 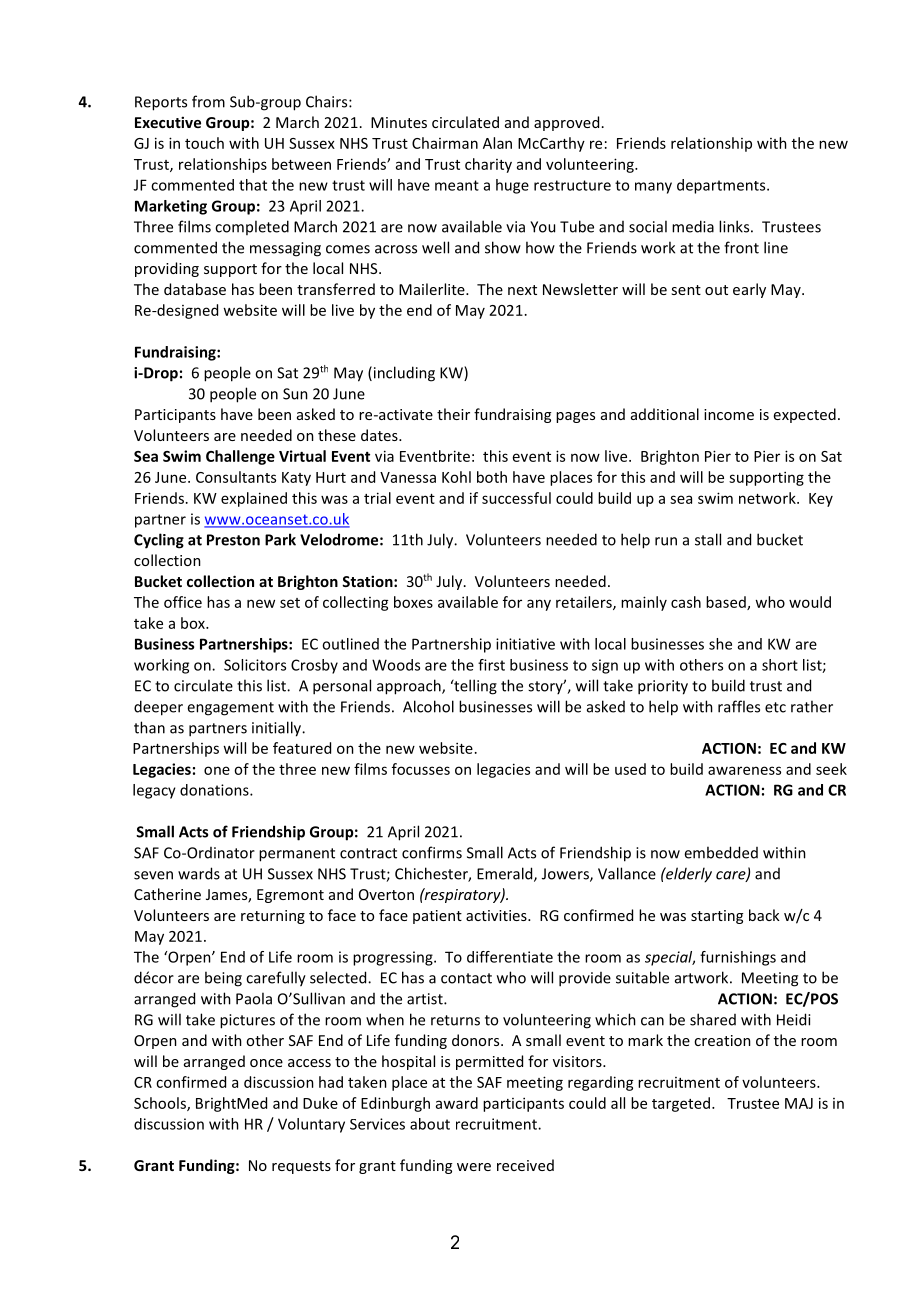 What do you see at coordinates (195, 289) in the screenshot?
I see `database` at bounding box center [195, 289].
